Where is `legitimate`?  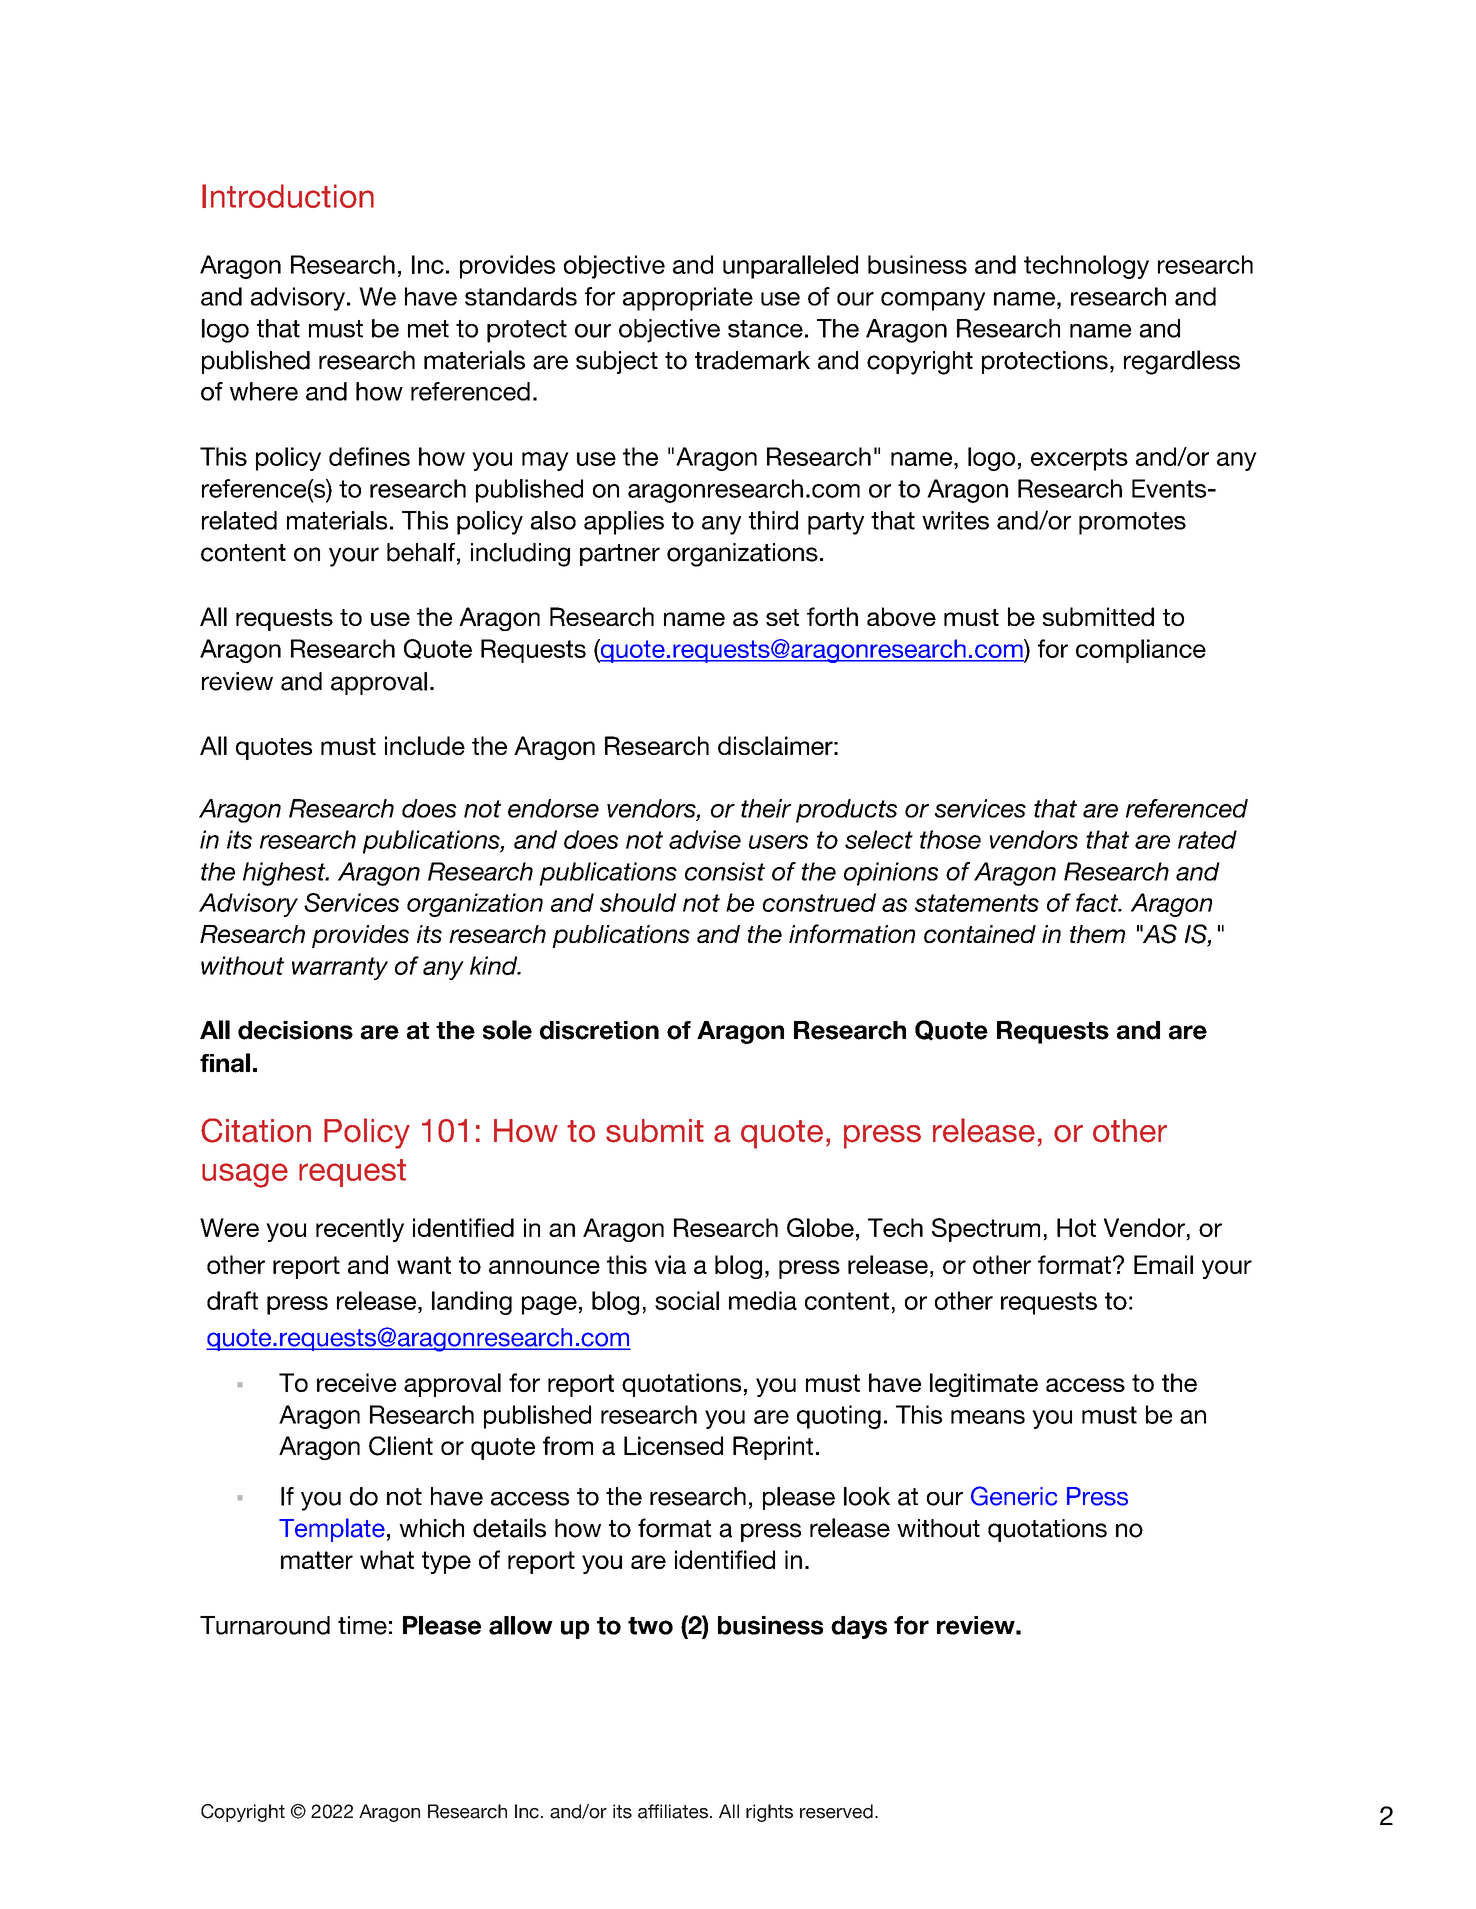
legitimate is located at coordinates (984, 1385).
